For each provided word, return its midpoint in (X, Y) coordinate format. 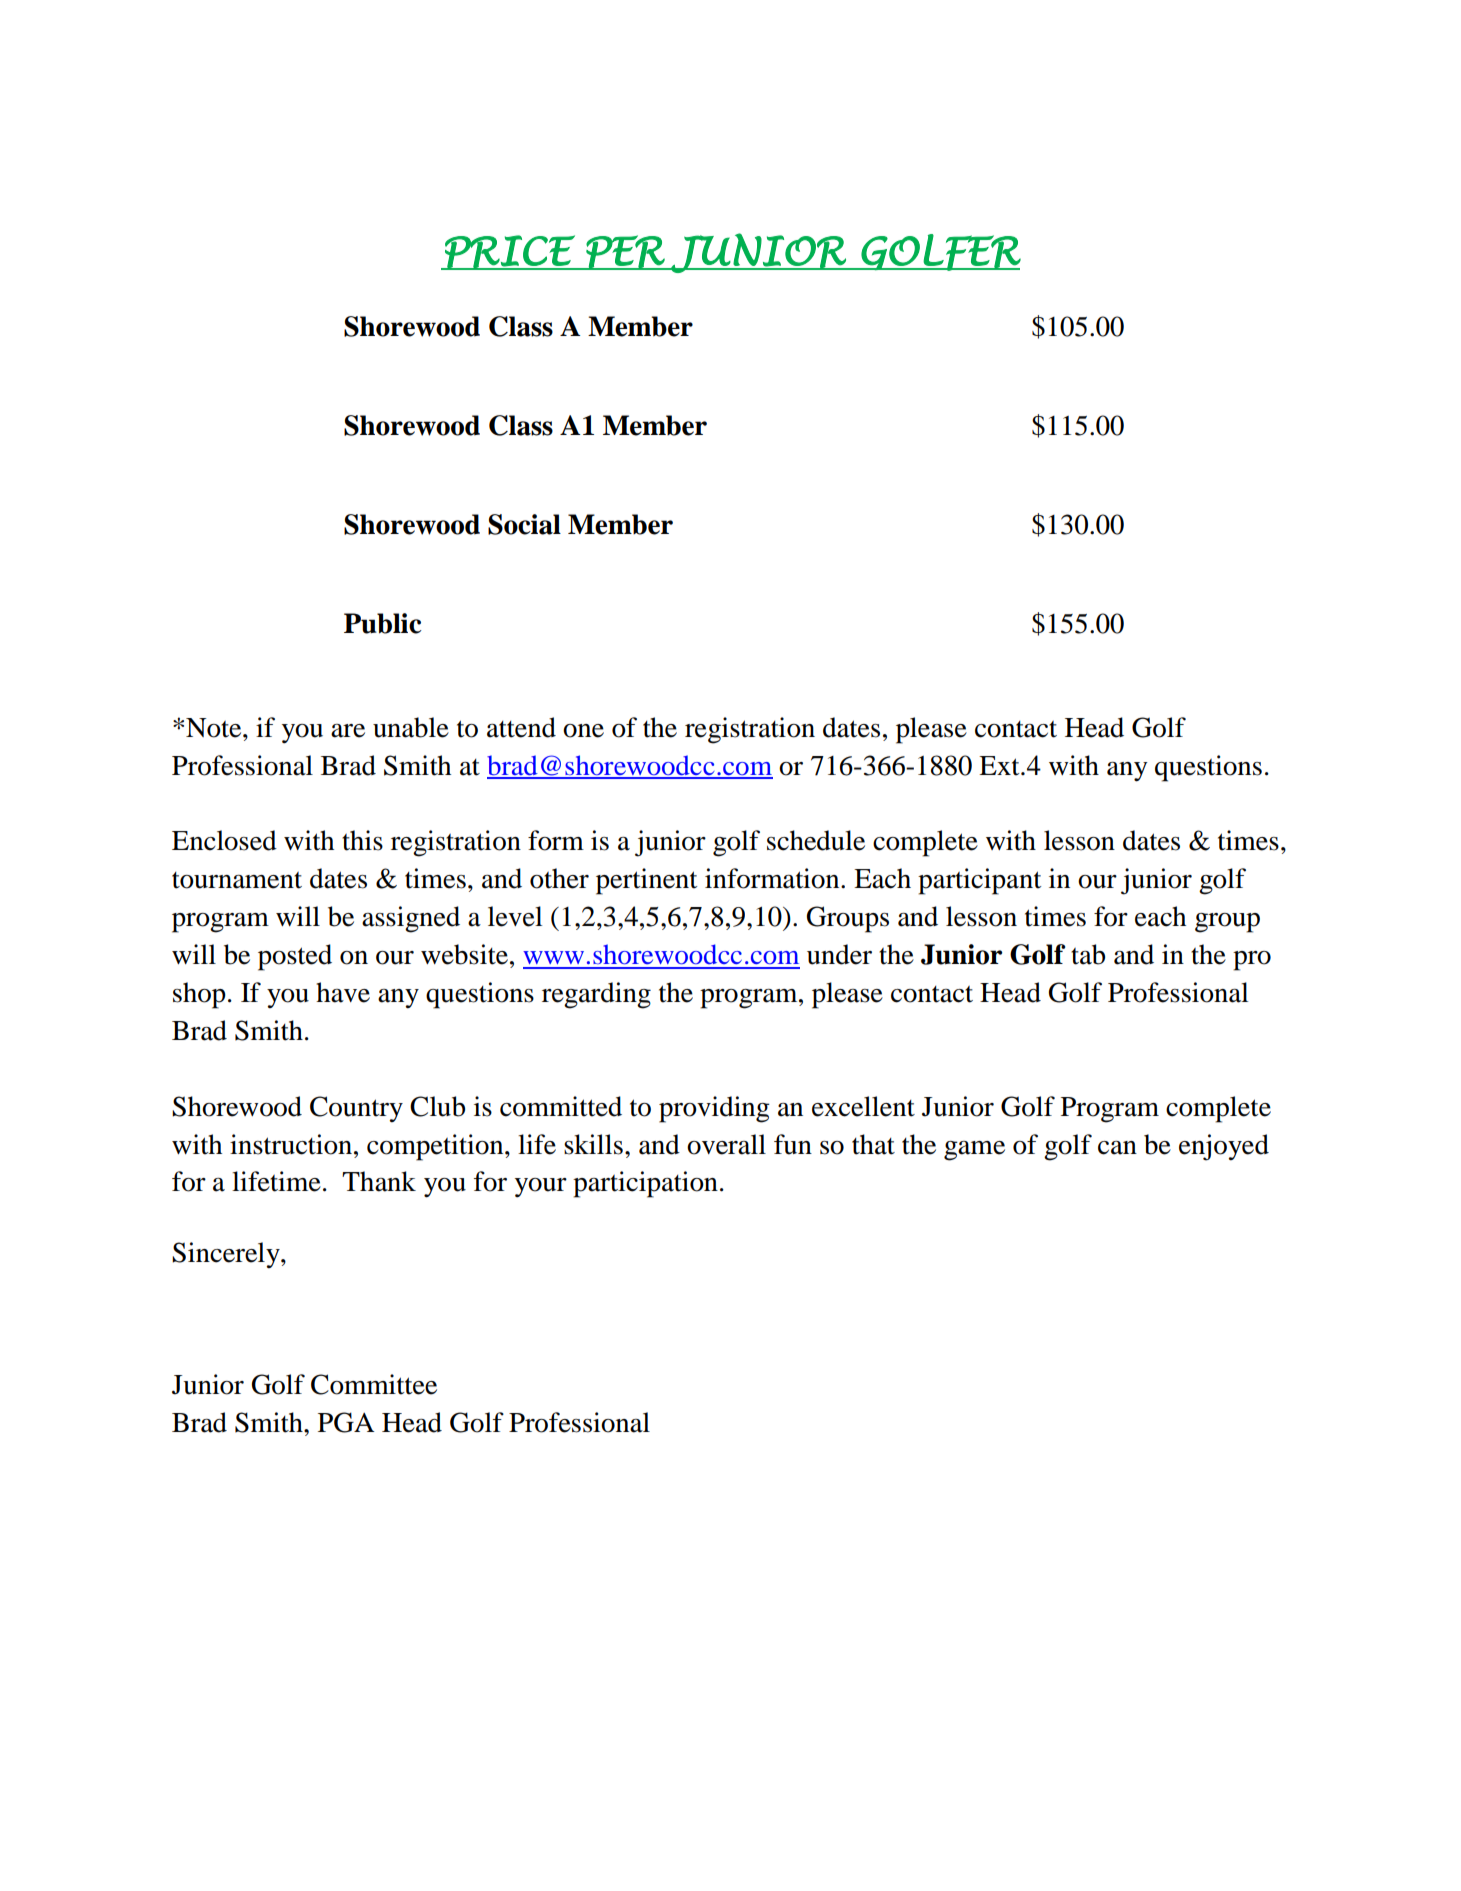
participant (979, 881)
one (583, 731)
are (348, 731)
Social (524, 524)
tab (1088, 954)
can (1117, 1148)
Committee (374, 1384)
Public (383, 623)
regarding (596, 995)
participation (645, 1184)
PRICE (510, 252)
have (343, 992)
